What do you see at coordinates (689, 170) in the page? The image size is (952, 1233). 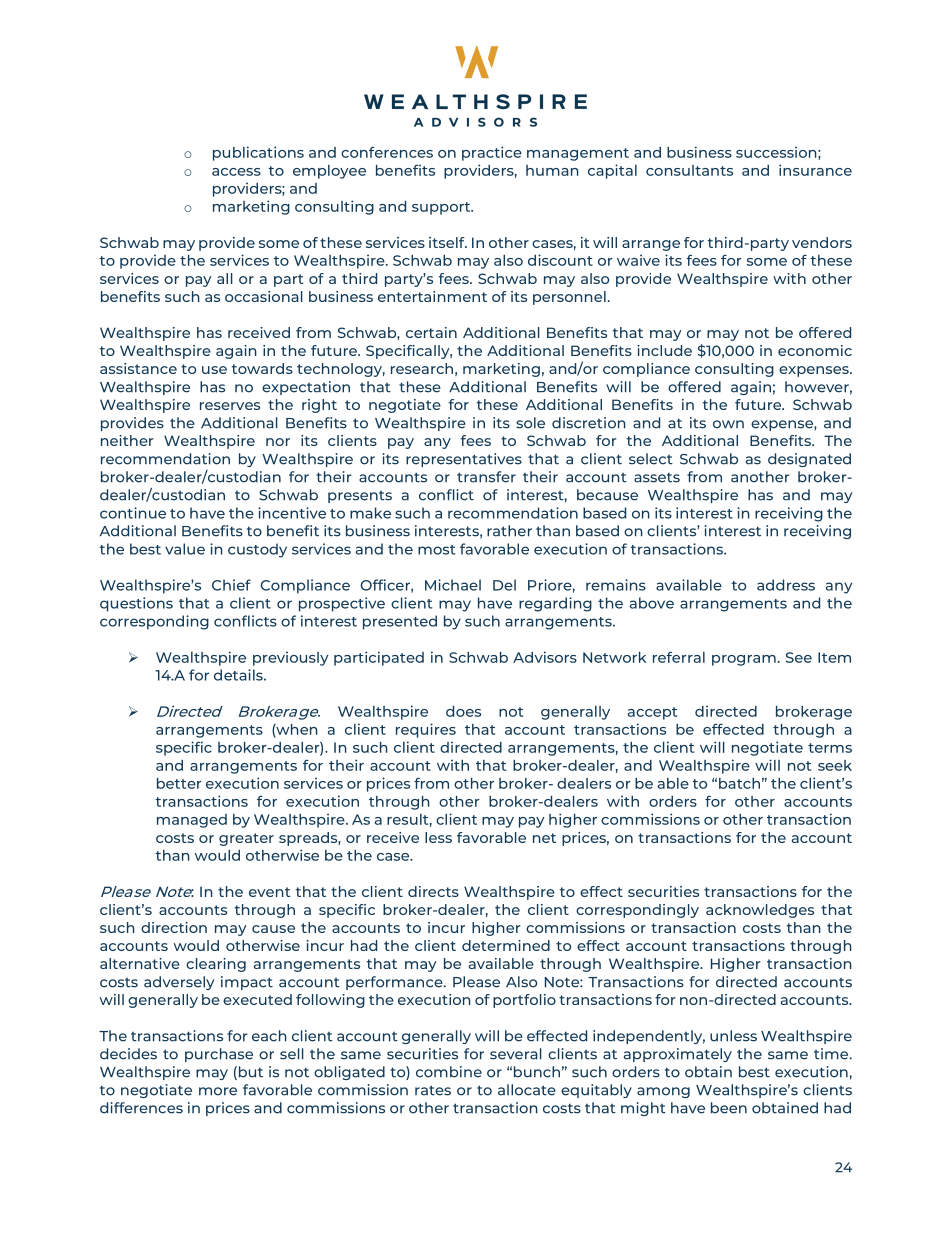 I see `consultants` at bounding box center [689, 170].
